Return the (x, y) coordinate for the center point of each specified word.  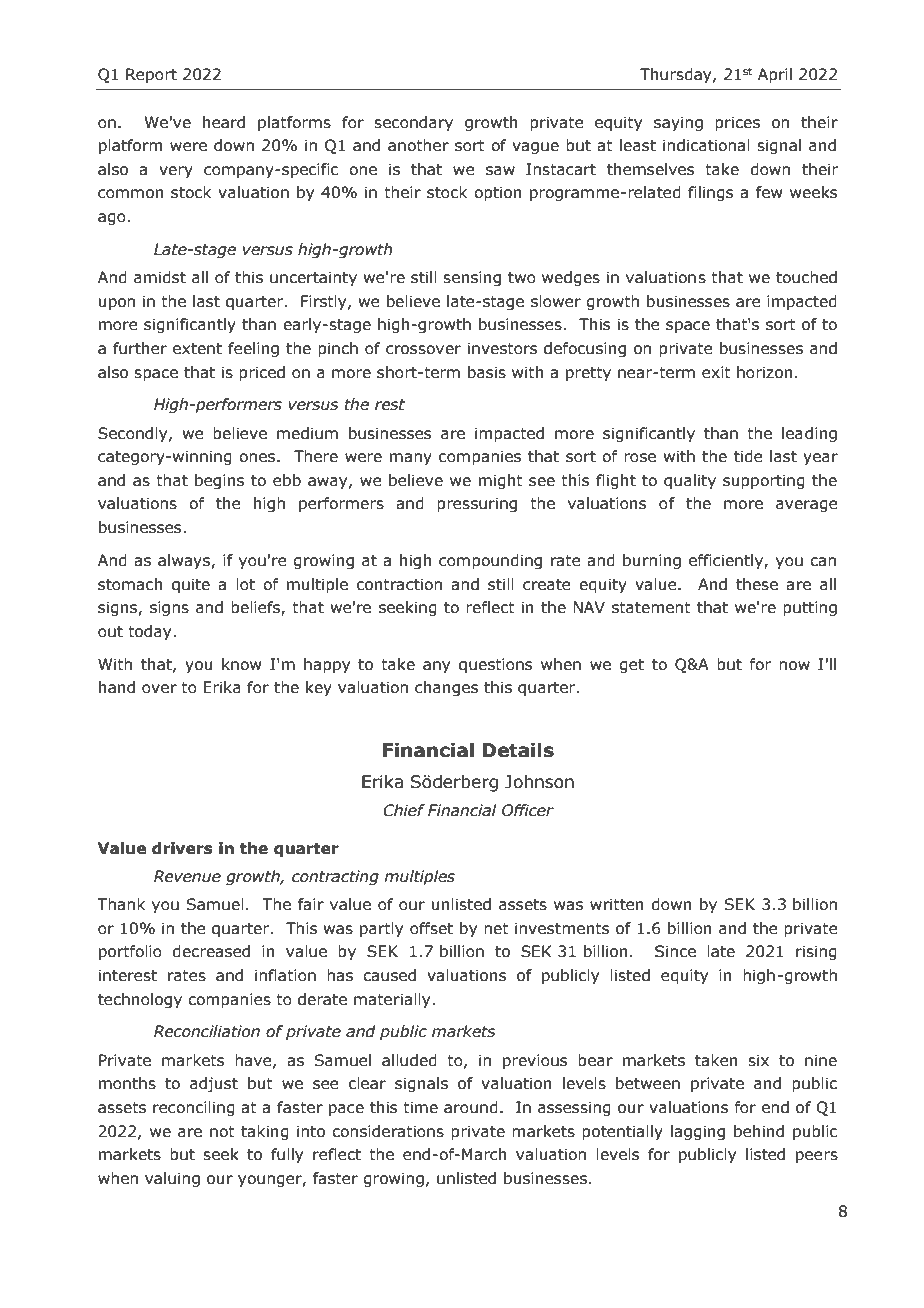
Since (675, 951)
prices (737, 123)
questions (495, 665)
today (151, 632)
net (496, 929)
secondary (413, 123)
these (757, 584)
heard (224, 122)
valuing (172, 1179)
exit (716, 372)
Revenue (187, 876)
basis (487, 372)
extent (197, 349)
